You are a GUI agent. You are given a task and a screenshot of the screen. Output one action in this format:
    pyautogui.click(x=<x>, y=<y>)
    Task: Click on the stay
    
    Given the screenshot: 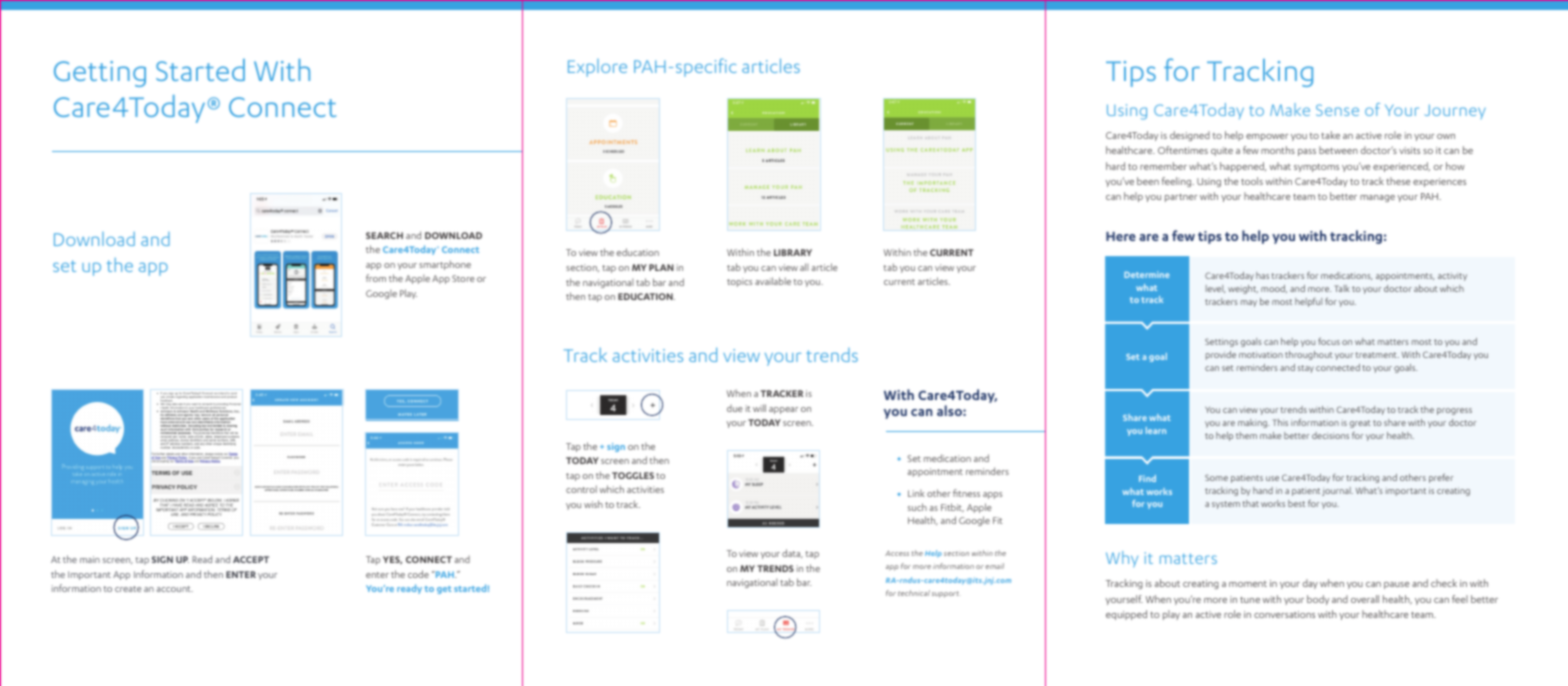 What is the action you would take?
    pyautogui.click(x=1306, y=369)
